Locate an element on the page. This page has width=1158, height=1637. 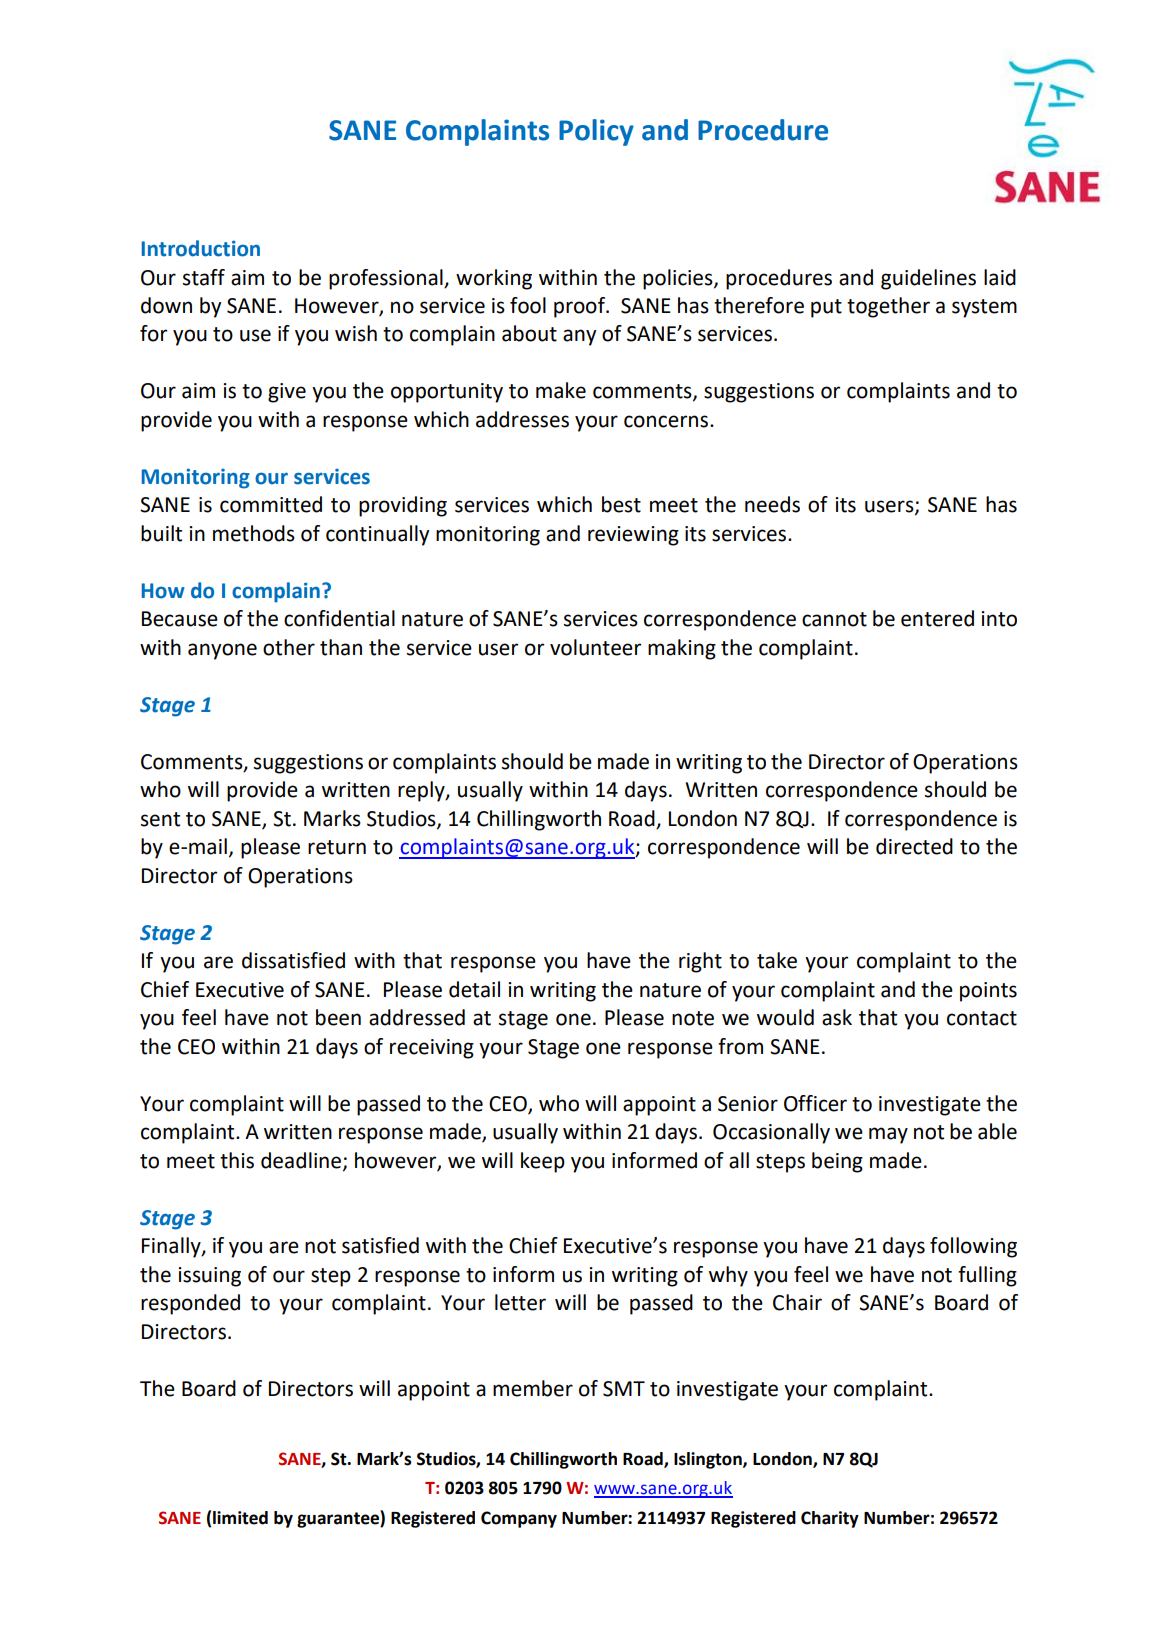
committed is located at coordinates (271, 504).
